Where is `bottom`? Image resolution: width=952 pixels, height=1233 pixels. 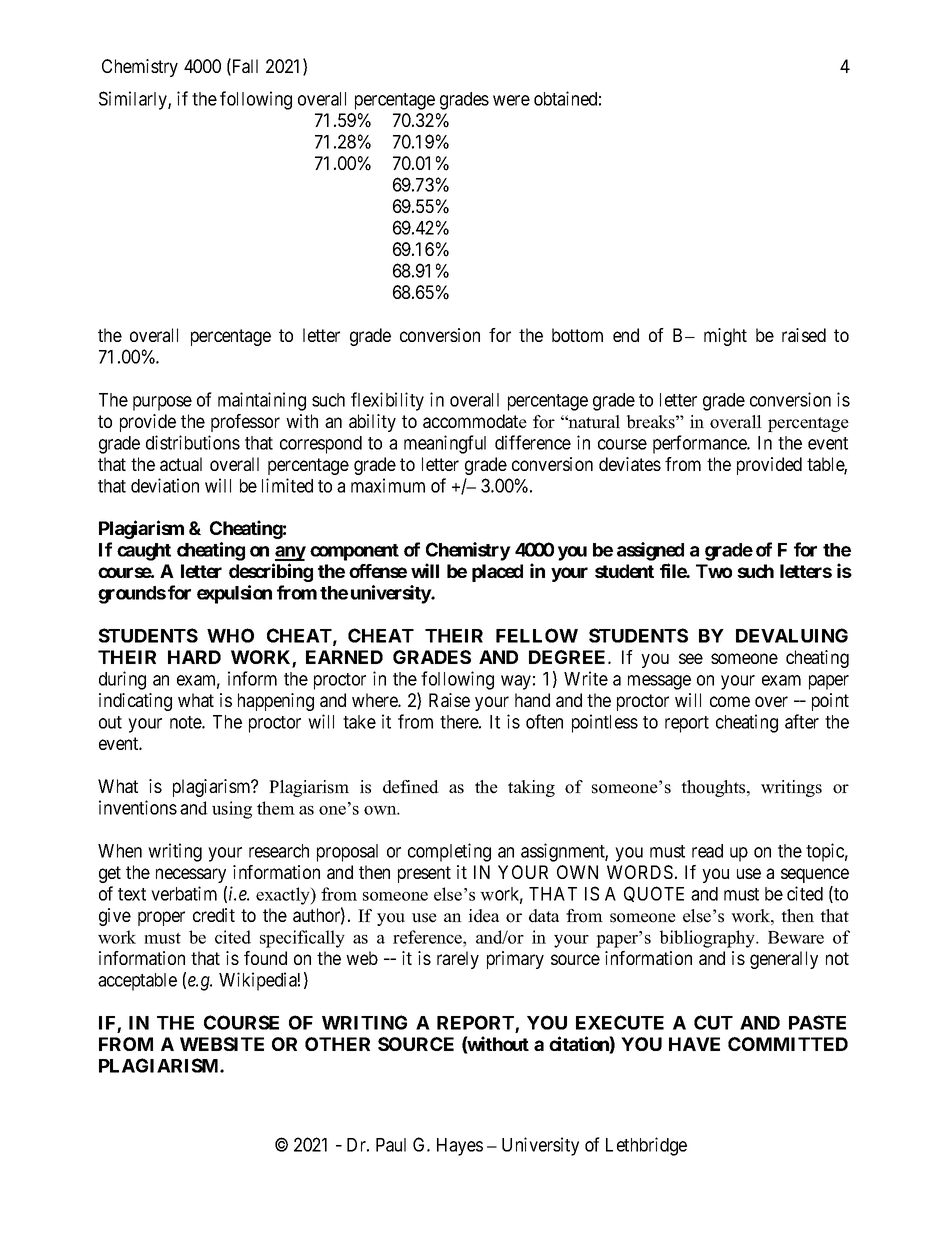
bottom is located at coordinates (577, 335).
